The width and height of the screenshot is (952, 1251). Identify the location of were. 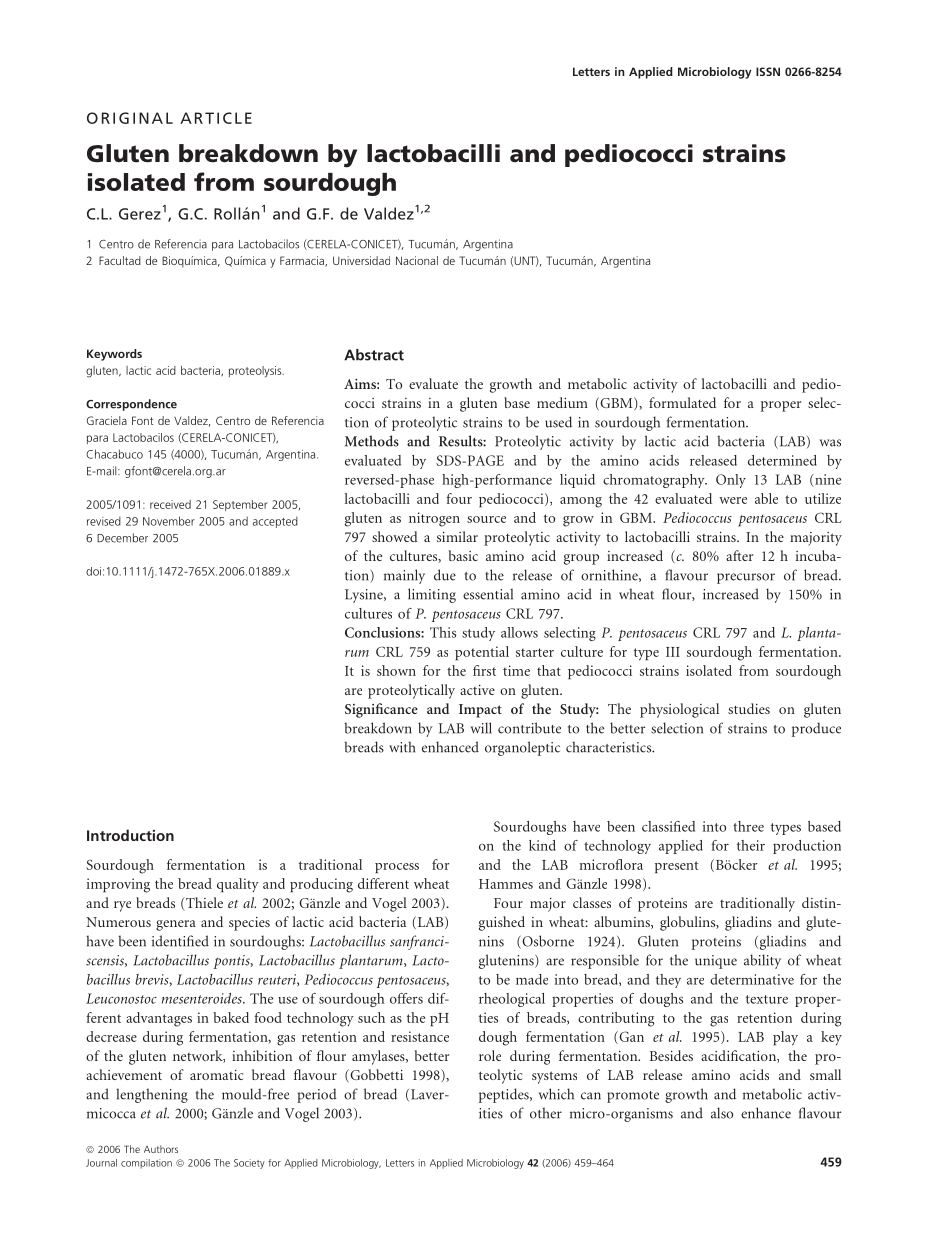
(733, 500).
